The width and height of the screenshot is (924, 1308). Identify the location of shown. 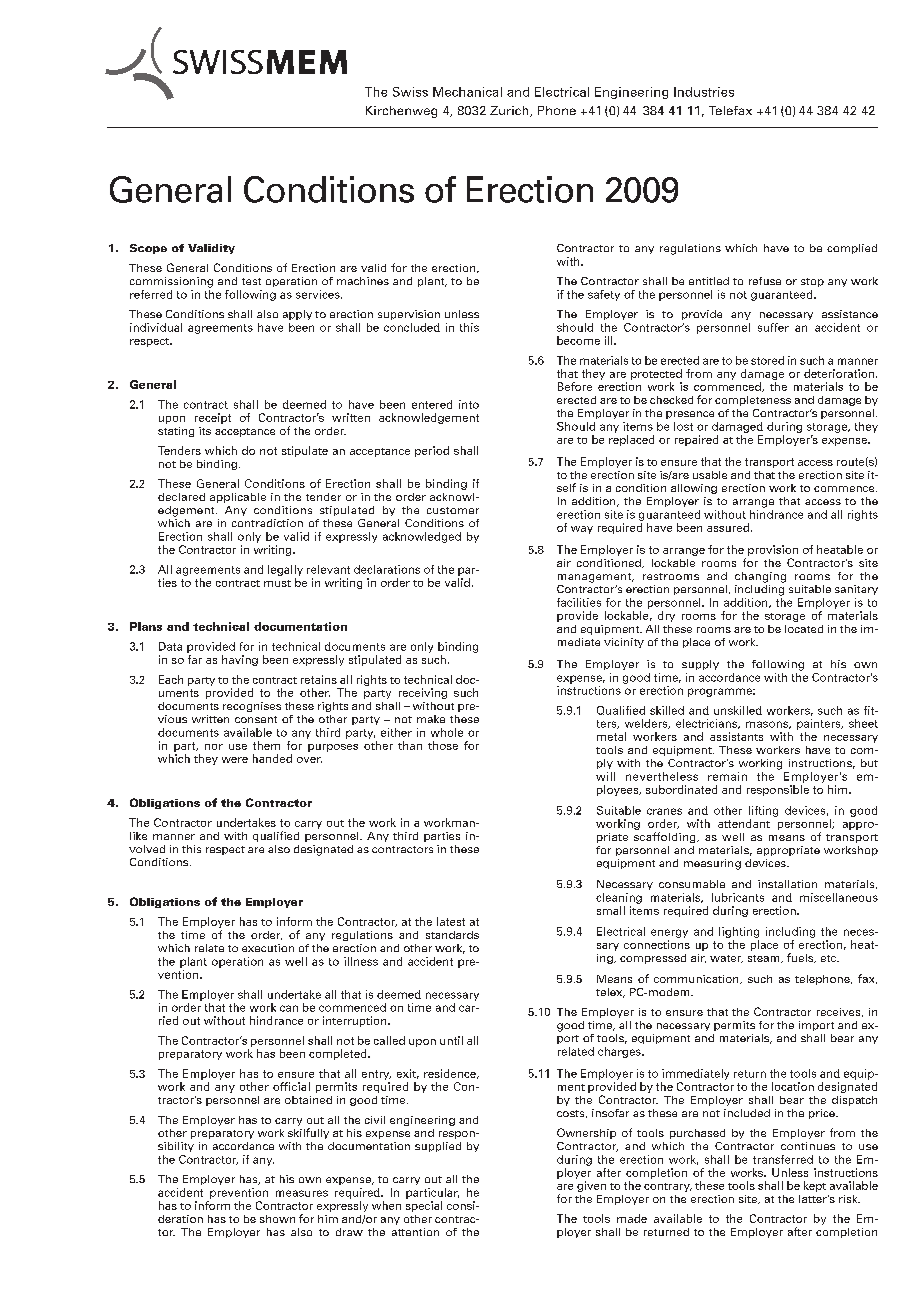
(277, 1219).
